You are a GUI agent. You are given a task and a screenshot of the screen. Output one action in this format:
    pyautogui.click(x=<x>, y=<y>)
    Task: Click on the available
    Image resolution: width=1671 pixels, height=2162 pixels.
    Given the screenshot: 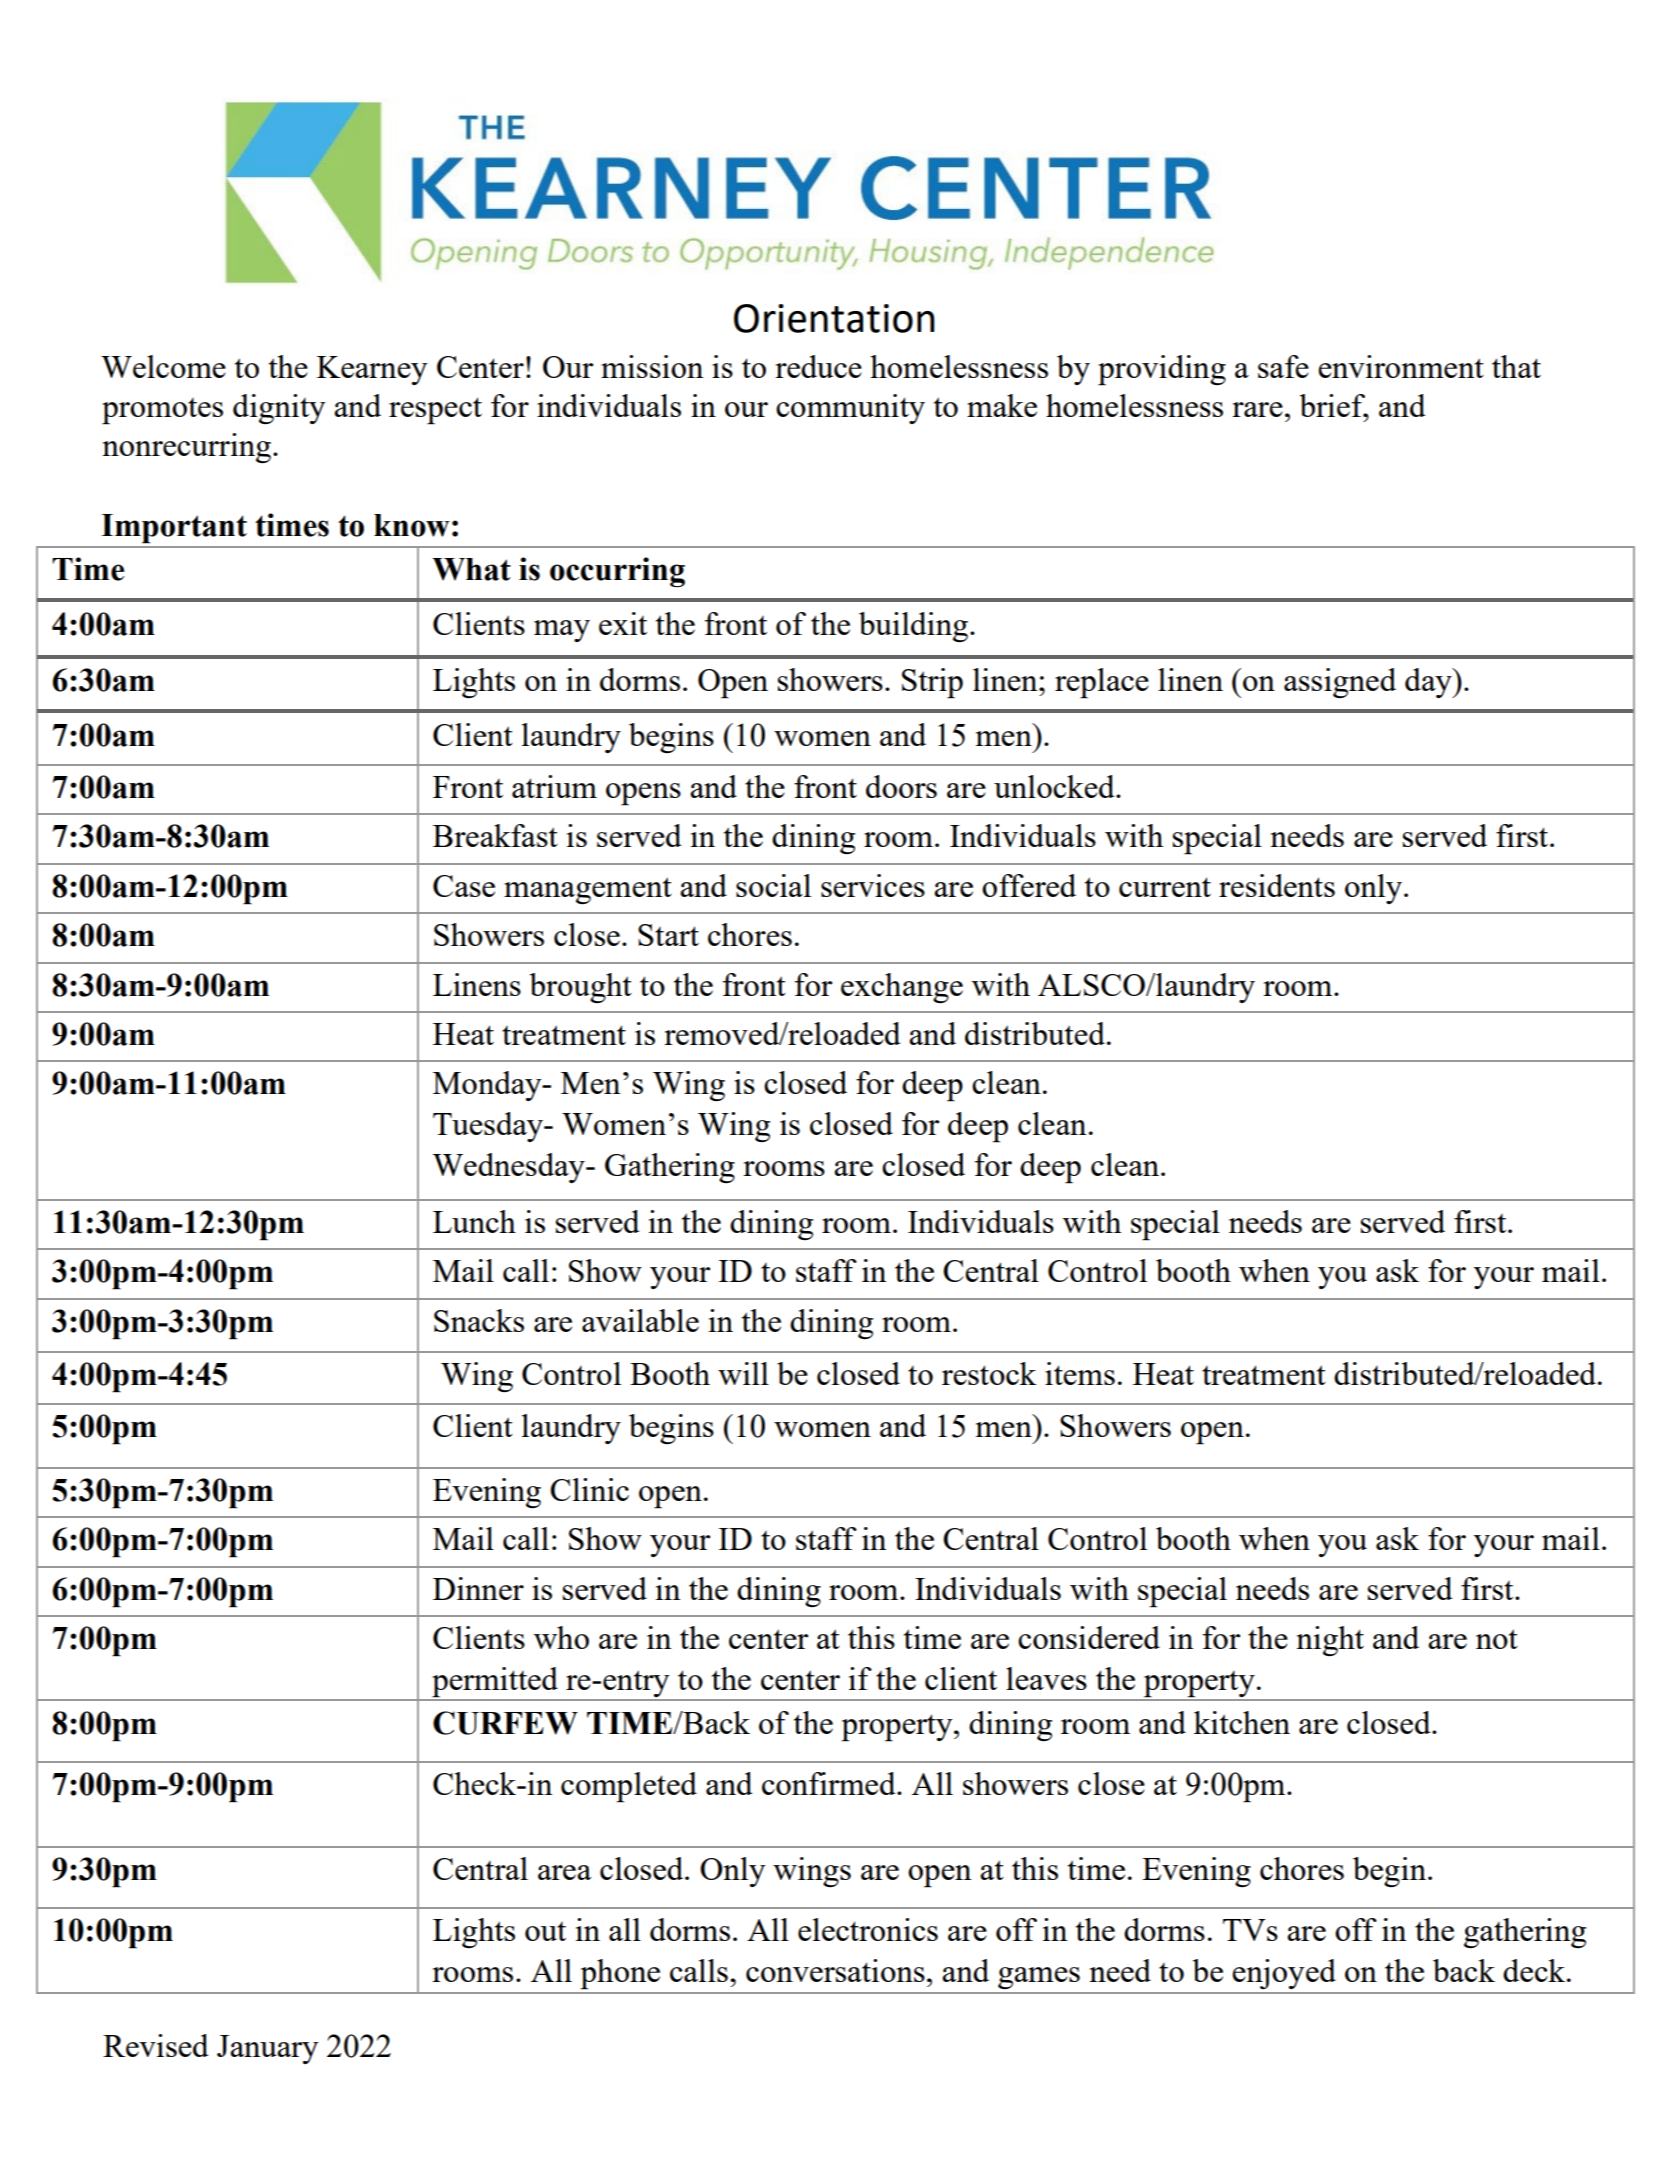 What is the action you would take?
    pyautogui.click(x=640, y=1320)
